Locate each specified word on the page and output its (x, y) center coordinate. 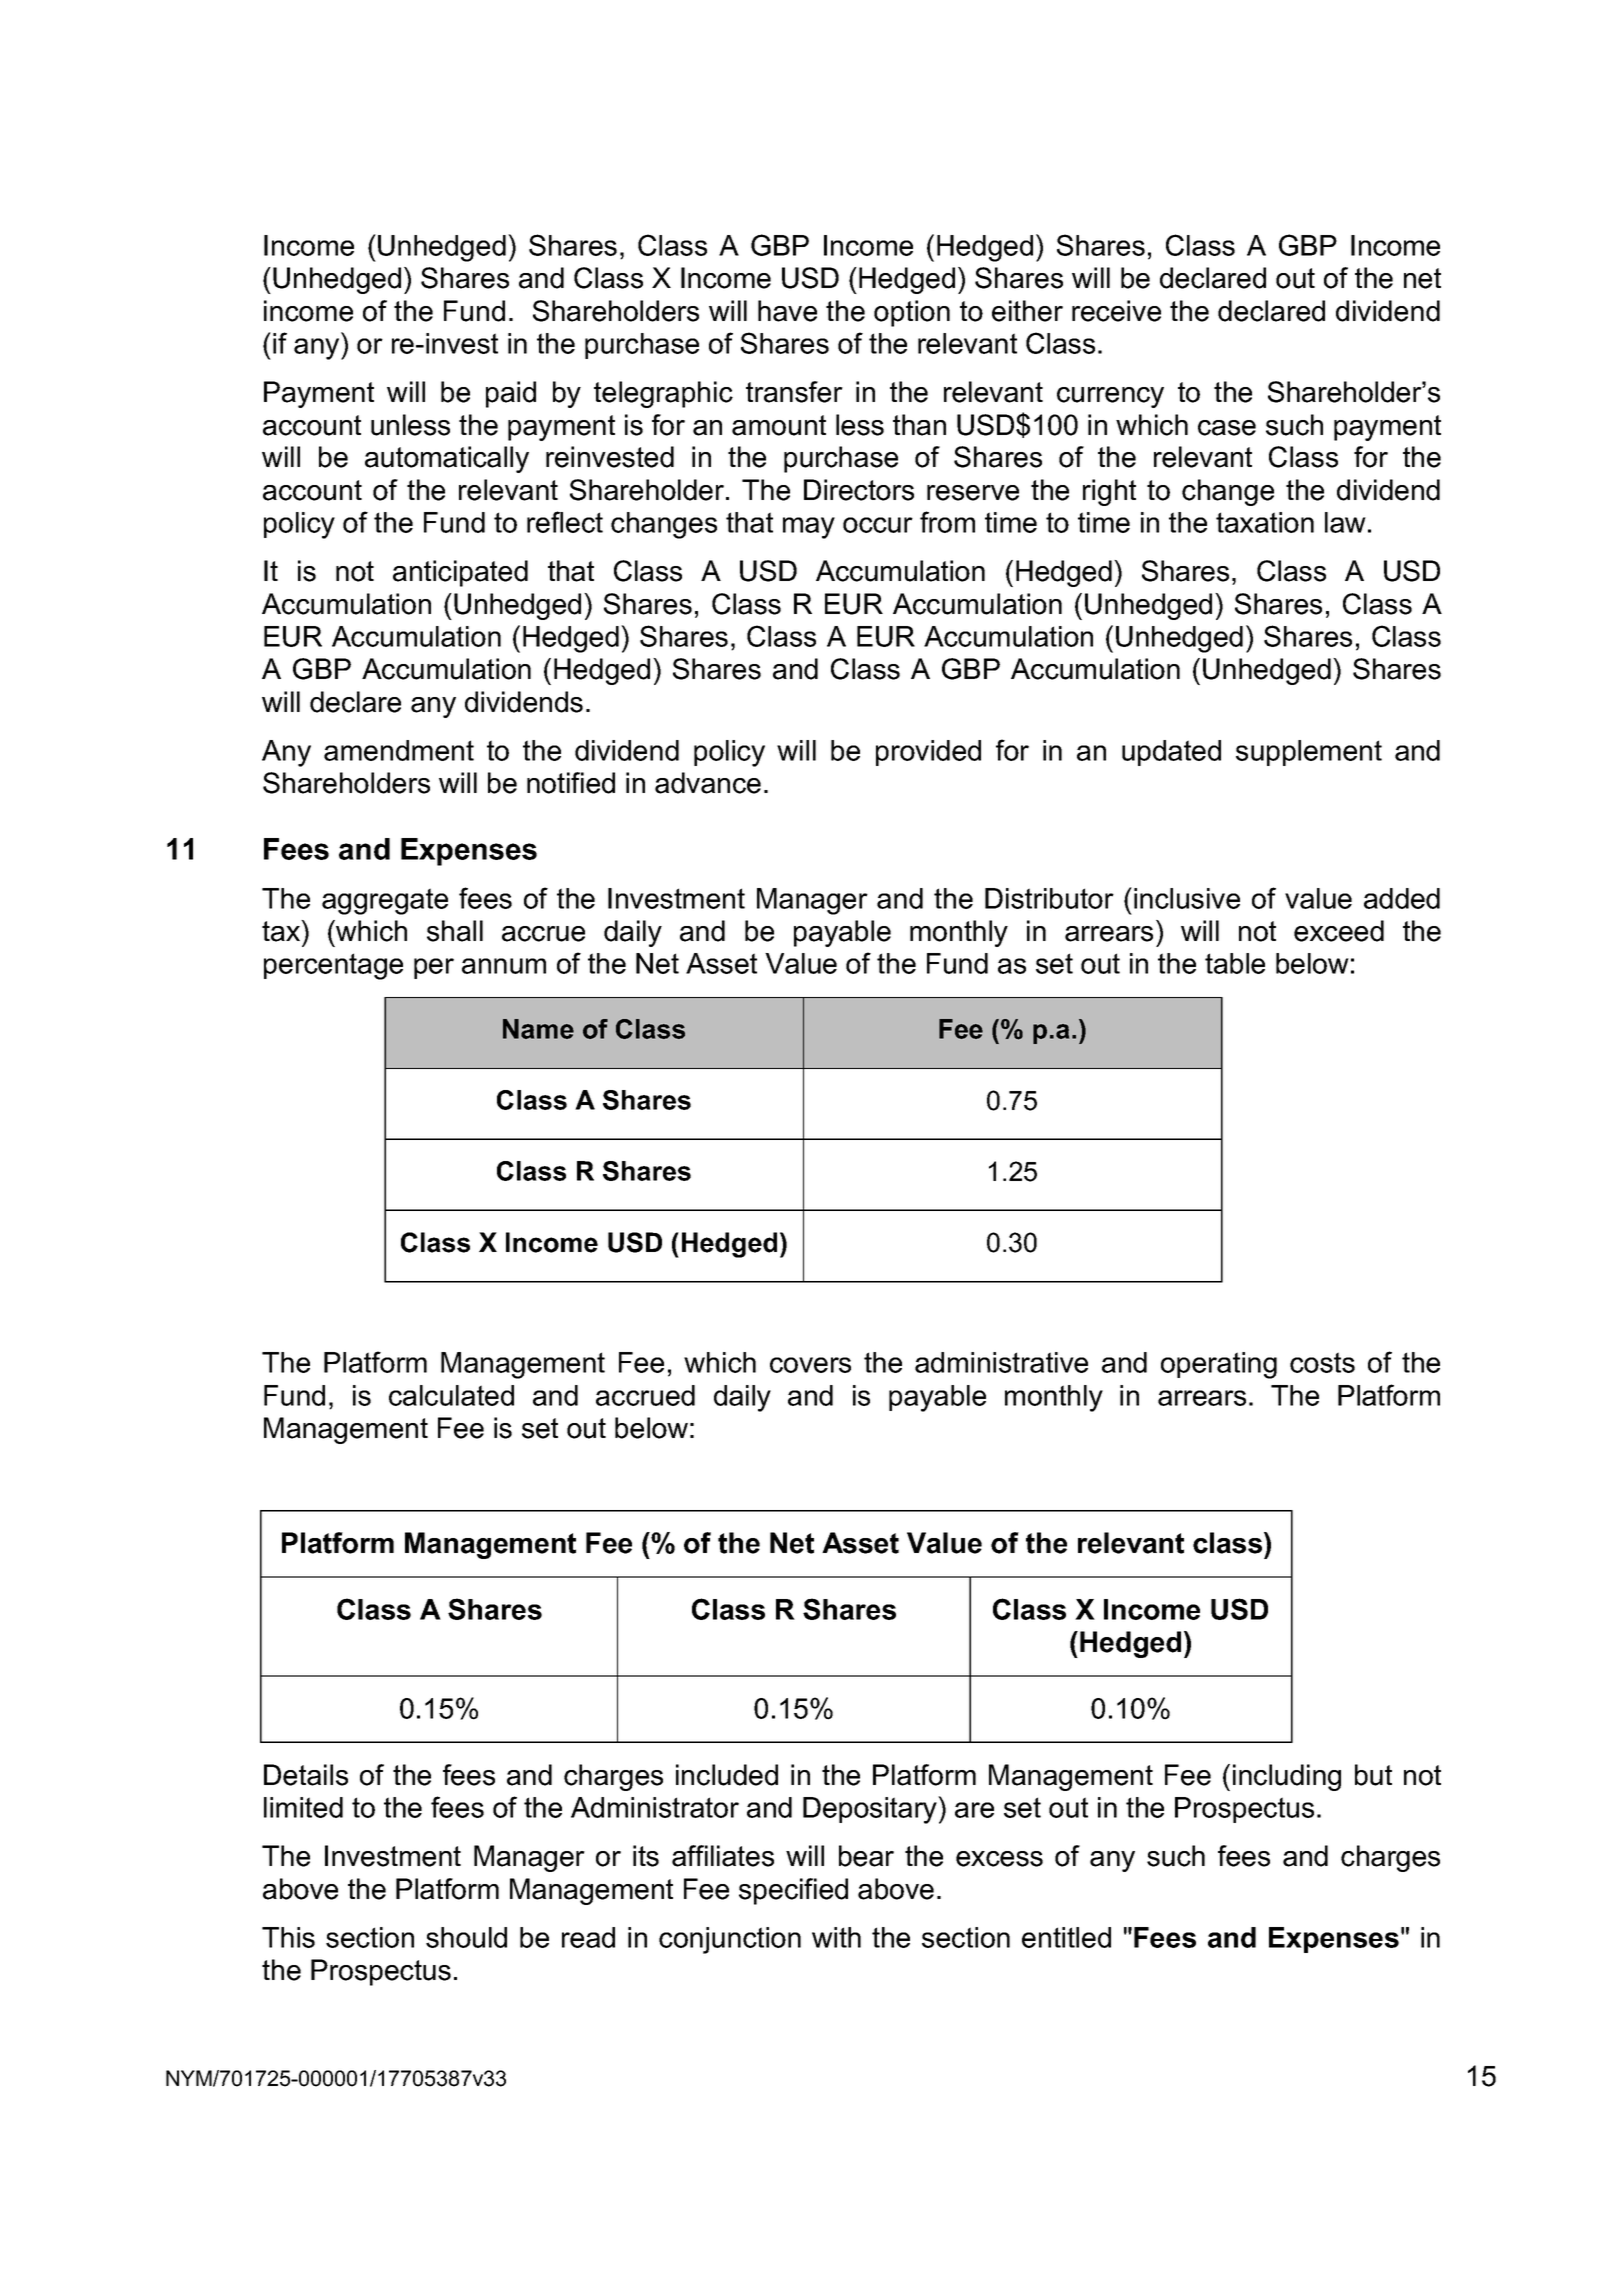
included (727, 1775)
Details (306, 1775)
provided (928, 753)
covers (810, 1365)
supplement (1309, 753)
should (466, 1937)
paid (511, 394)
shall (455, 931)
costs (1322, 1362)
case (1227, 428)
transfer (794, 392)
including (1287, 1777)
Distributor (1049, 898)
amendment (399, 750)
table (1235, 963)
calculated (451, 1395)
